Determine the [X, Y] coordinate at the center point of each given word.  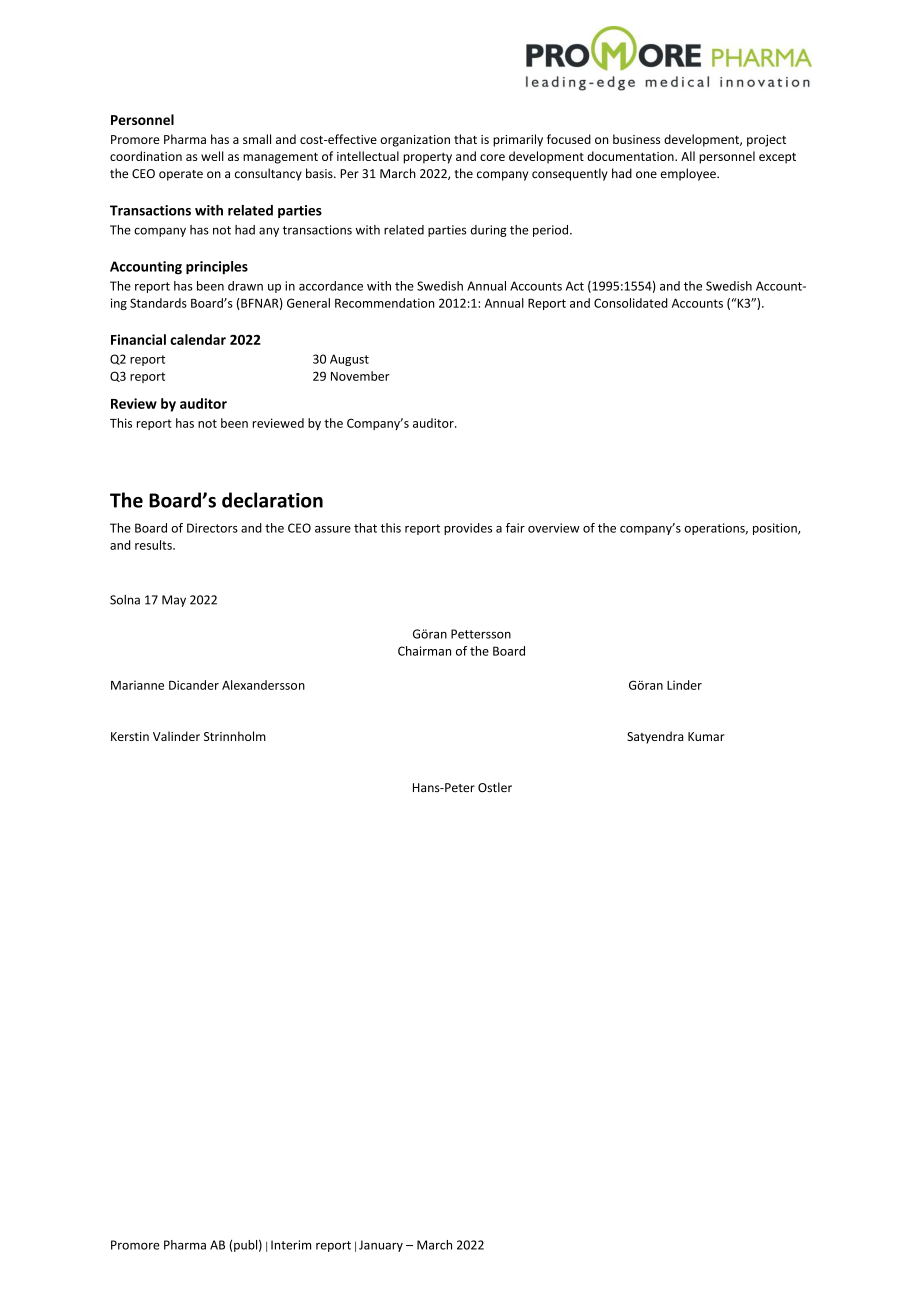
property [427, 158]
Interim [291, 1245]
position [776, 529]
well [212, 156]
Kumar [706, 736]
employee [689, 174]
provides [468, 529]
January [381, 1246]
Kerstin [130, 736]
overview [554, 528]
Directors [212, 528]
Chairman [424, 651]
